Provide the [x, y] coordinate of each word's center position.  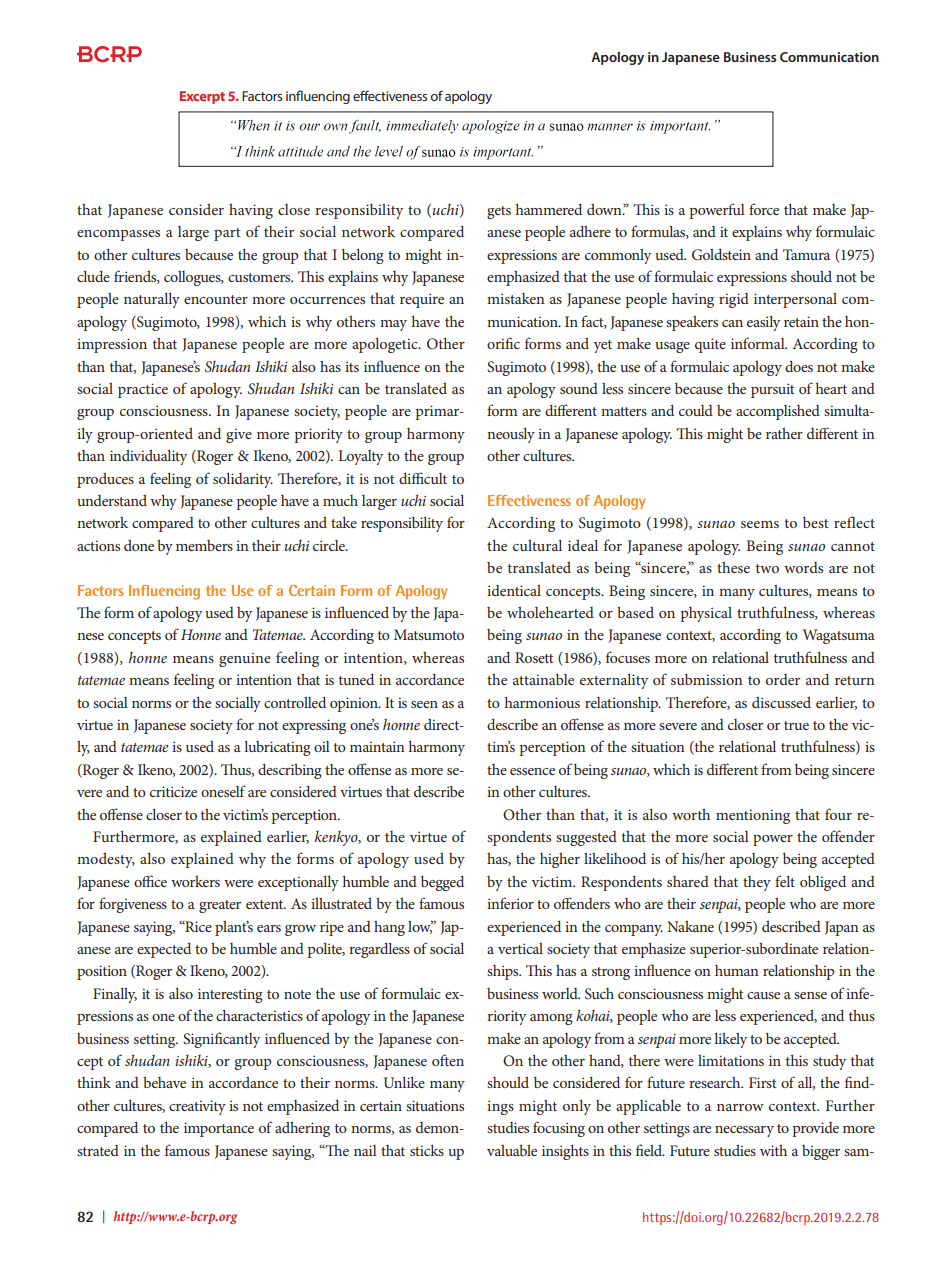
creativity [197, 1107]
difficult [423, 478]
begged [442, 883]
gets [499, 212]
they [757, 883]
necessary [744, 1131]
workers [195, 881]
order [783, 679]
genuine [245, 659]
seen [424, 704]
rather [784, 433]
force [764, 209]
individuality [148, 457]
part [227, 234]
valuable [512, 1150]
